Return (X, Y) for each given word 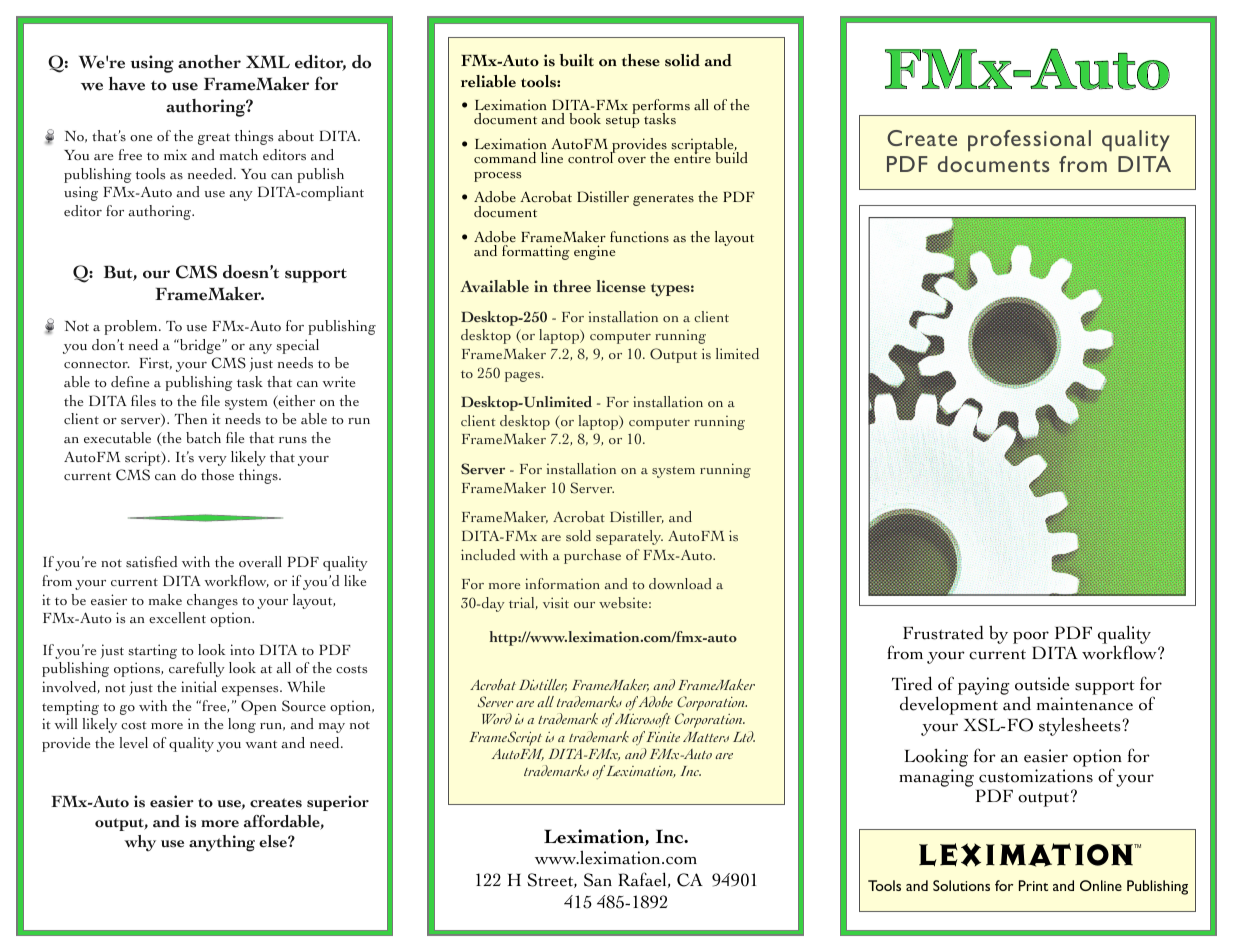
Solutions (961, 885)
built (576, 60)
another (209, 62)
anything (222, 843)
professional (1029, 141)
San (598, 880)
